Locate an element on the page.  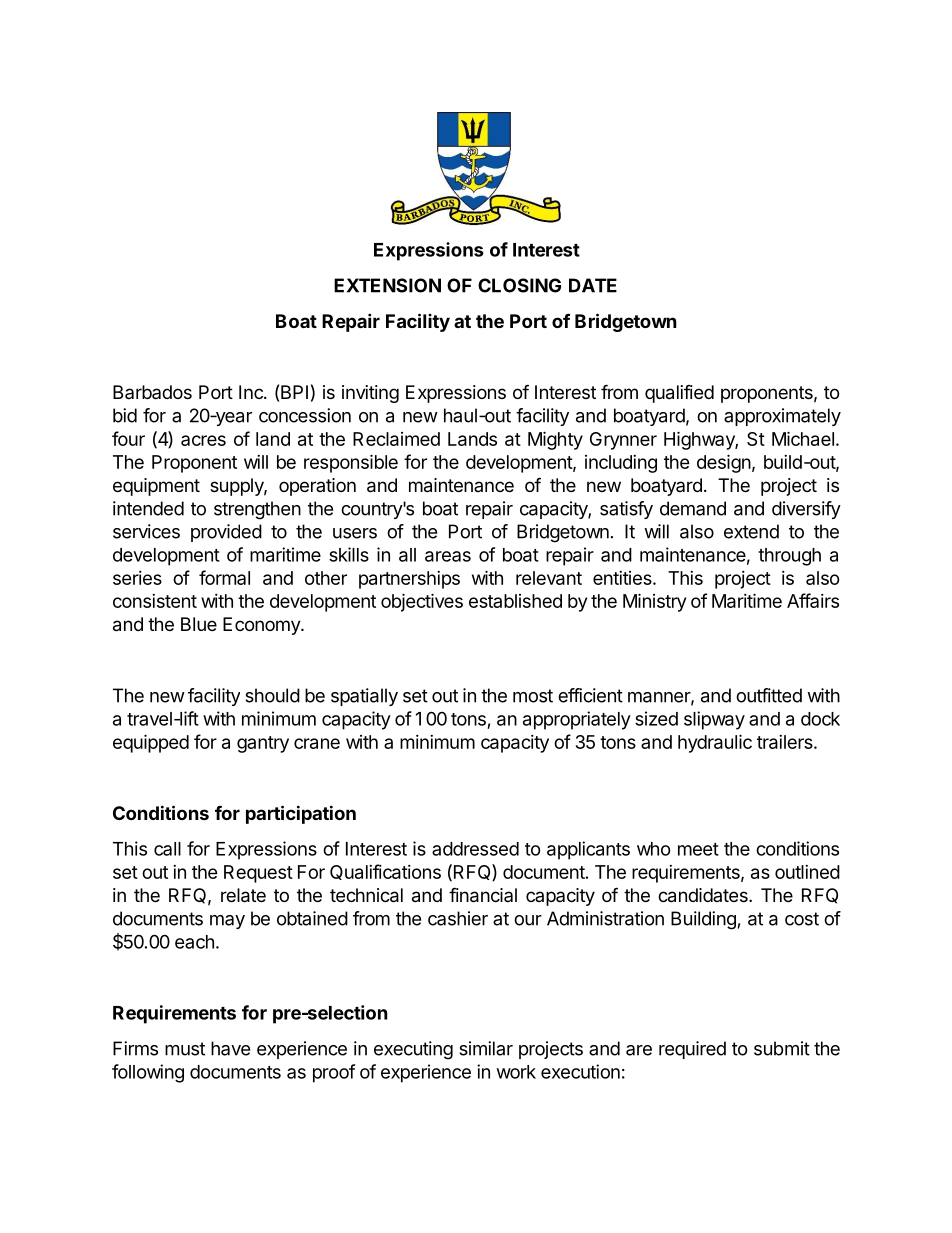
CLOSING is located at coordinates (519, 285).
